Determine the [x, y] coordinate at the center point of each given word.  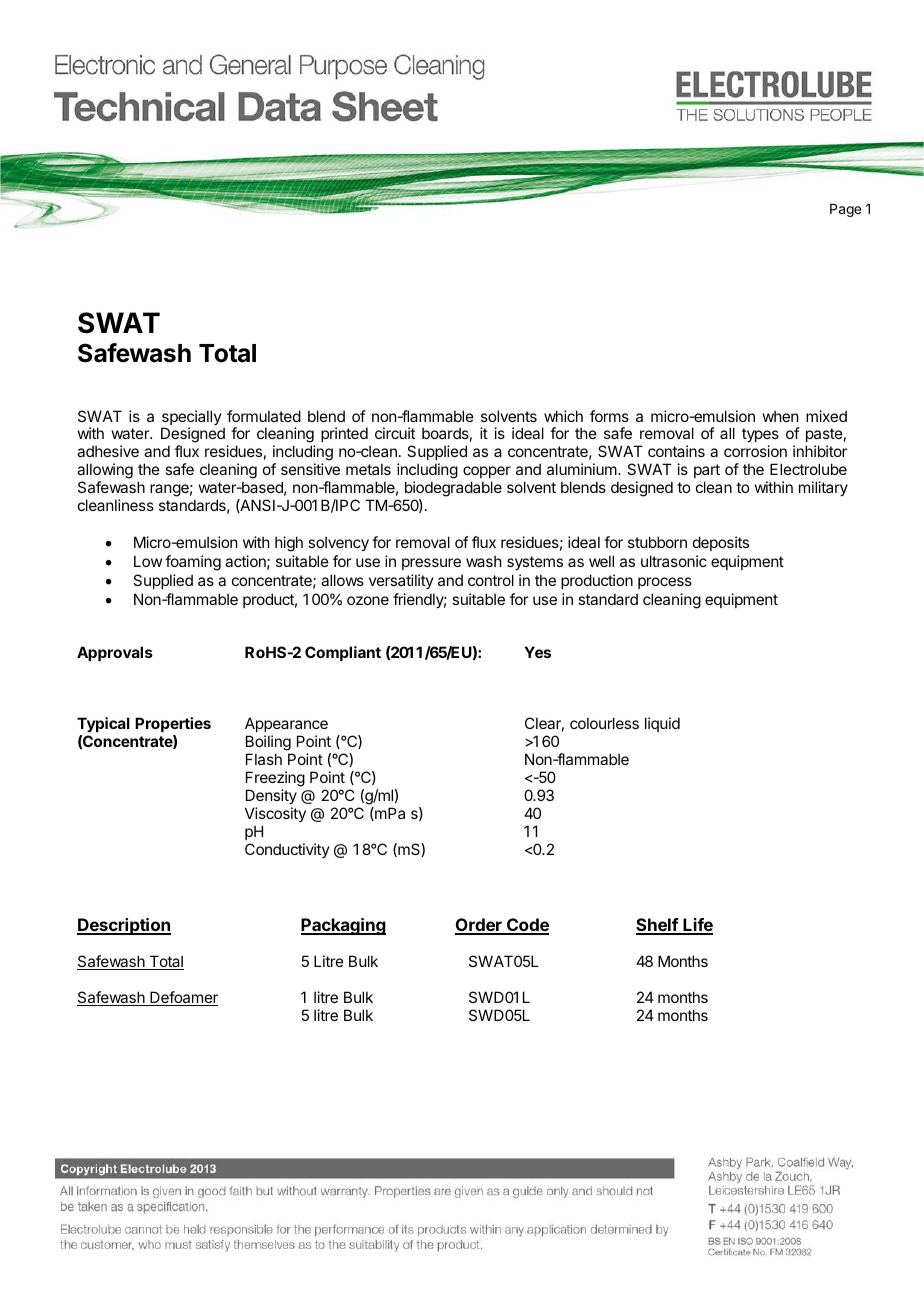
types [760, 437]
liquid [662, 724]
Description [124, 926]
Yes [537, 652]
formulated [264, 416]
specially [191, 419]
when [780, 416]
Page [845, 210]
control [491, 580]
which [563, 416]
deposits [721, 543]
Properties [173, 726]
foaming [193, 563]
